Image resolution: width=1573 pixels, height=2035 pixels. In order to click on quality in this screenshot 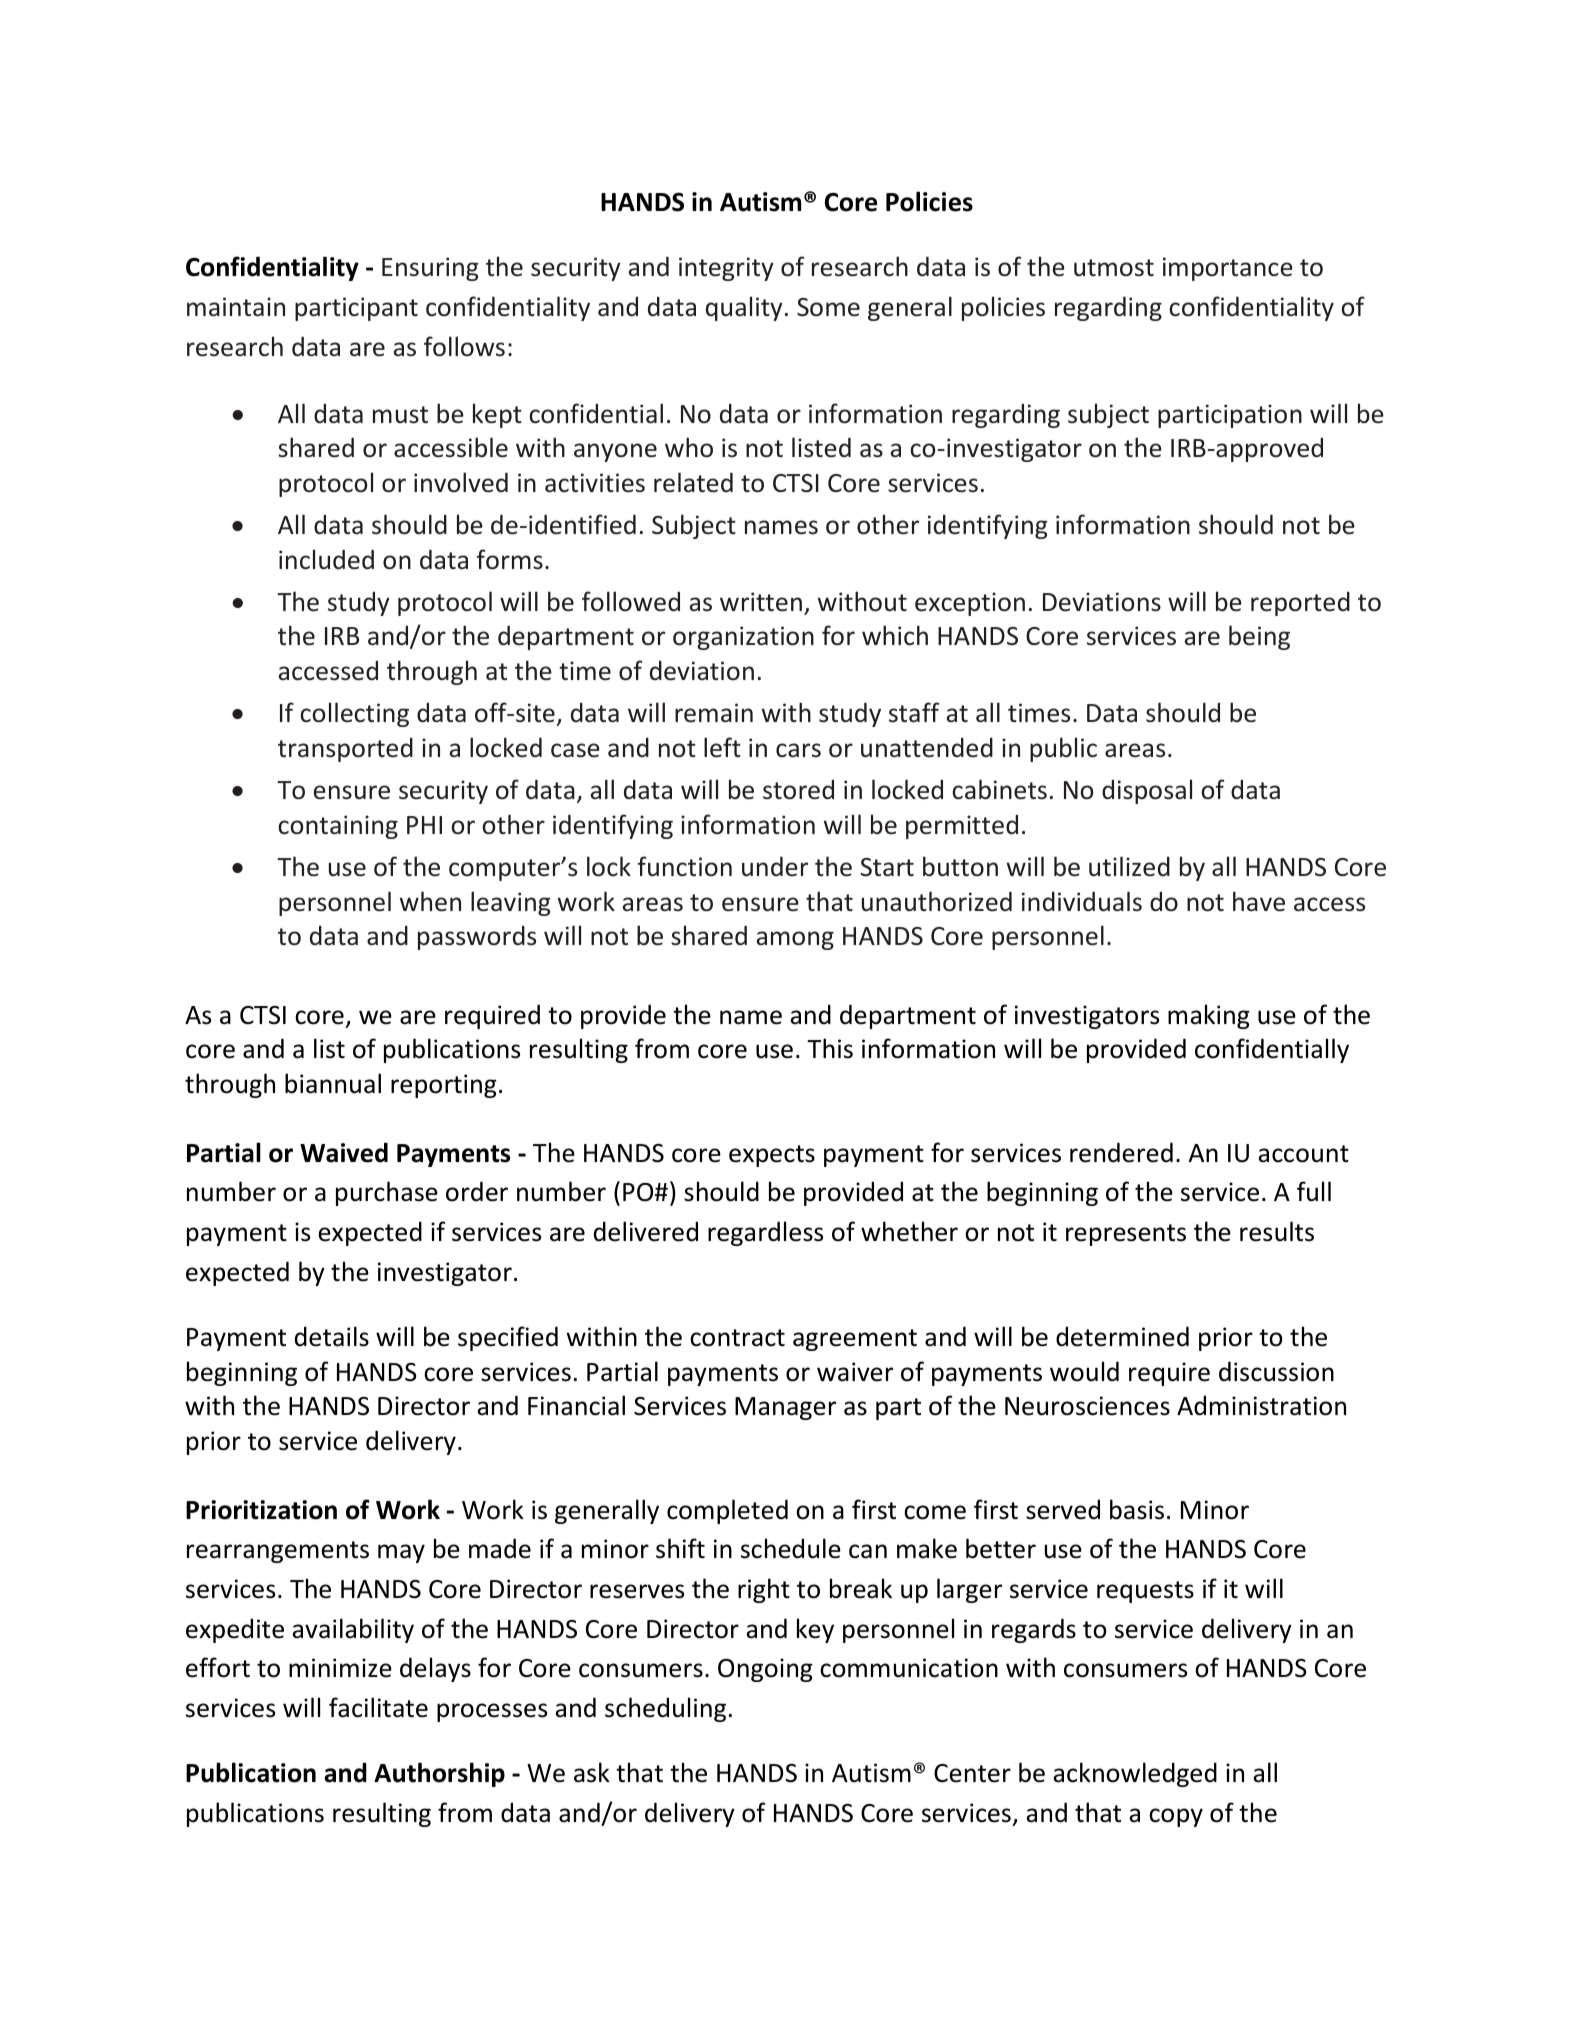, I will do `click(744, 308)`.
